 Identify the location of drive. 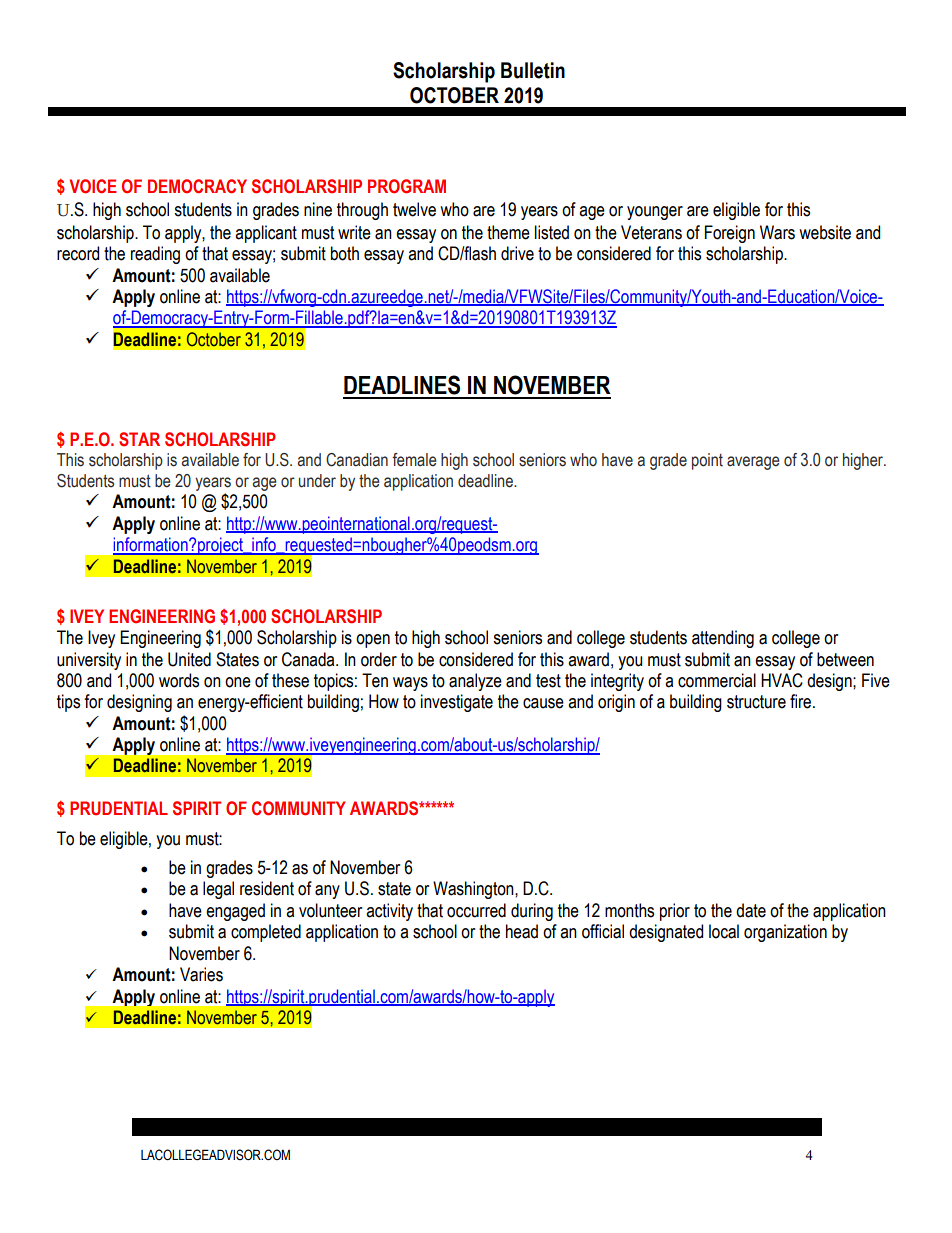
(517, 253).
